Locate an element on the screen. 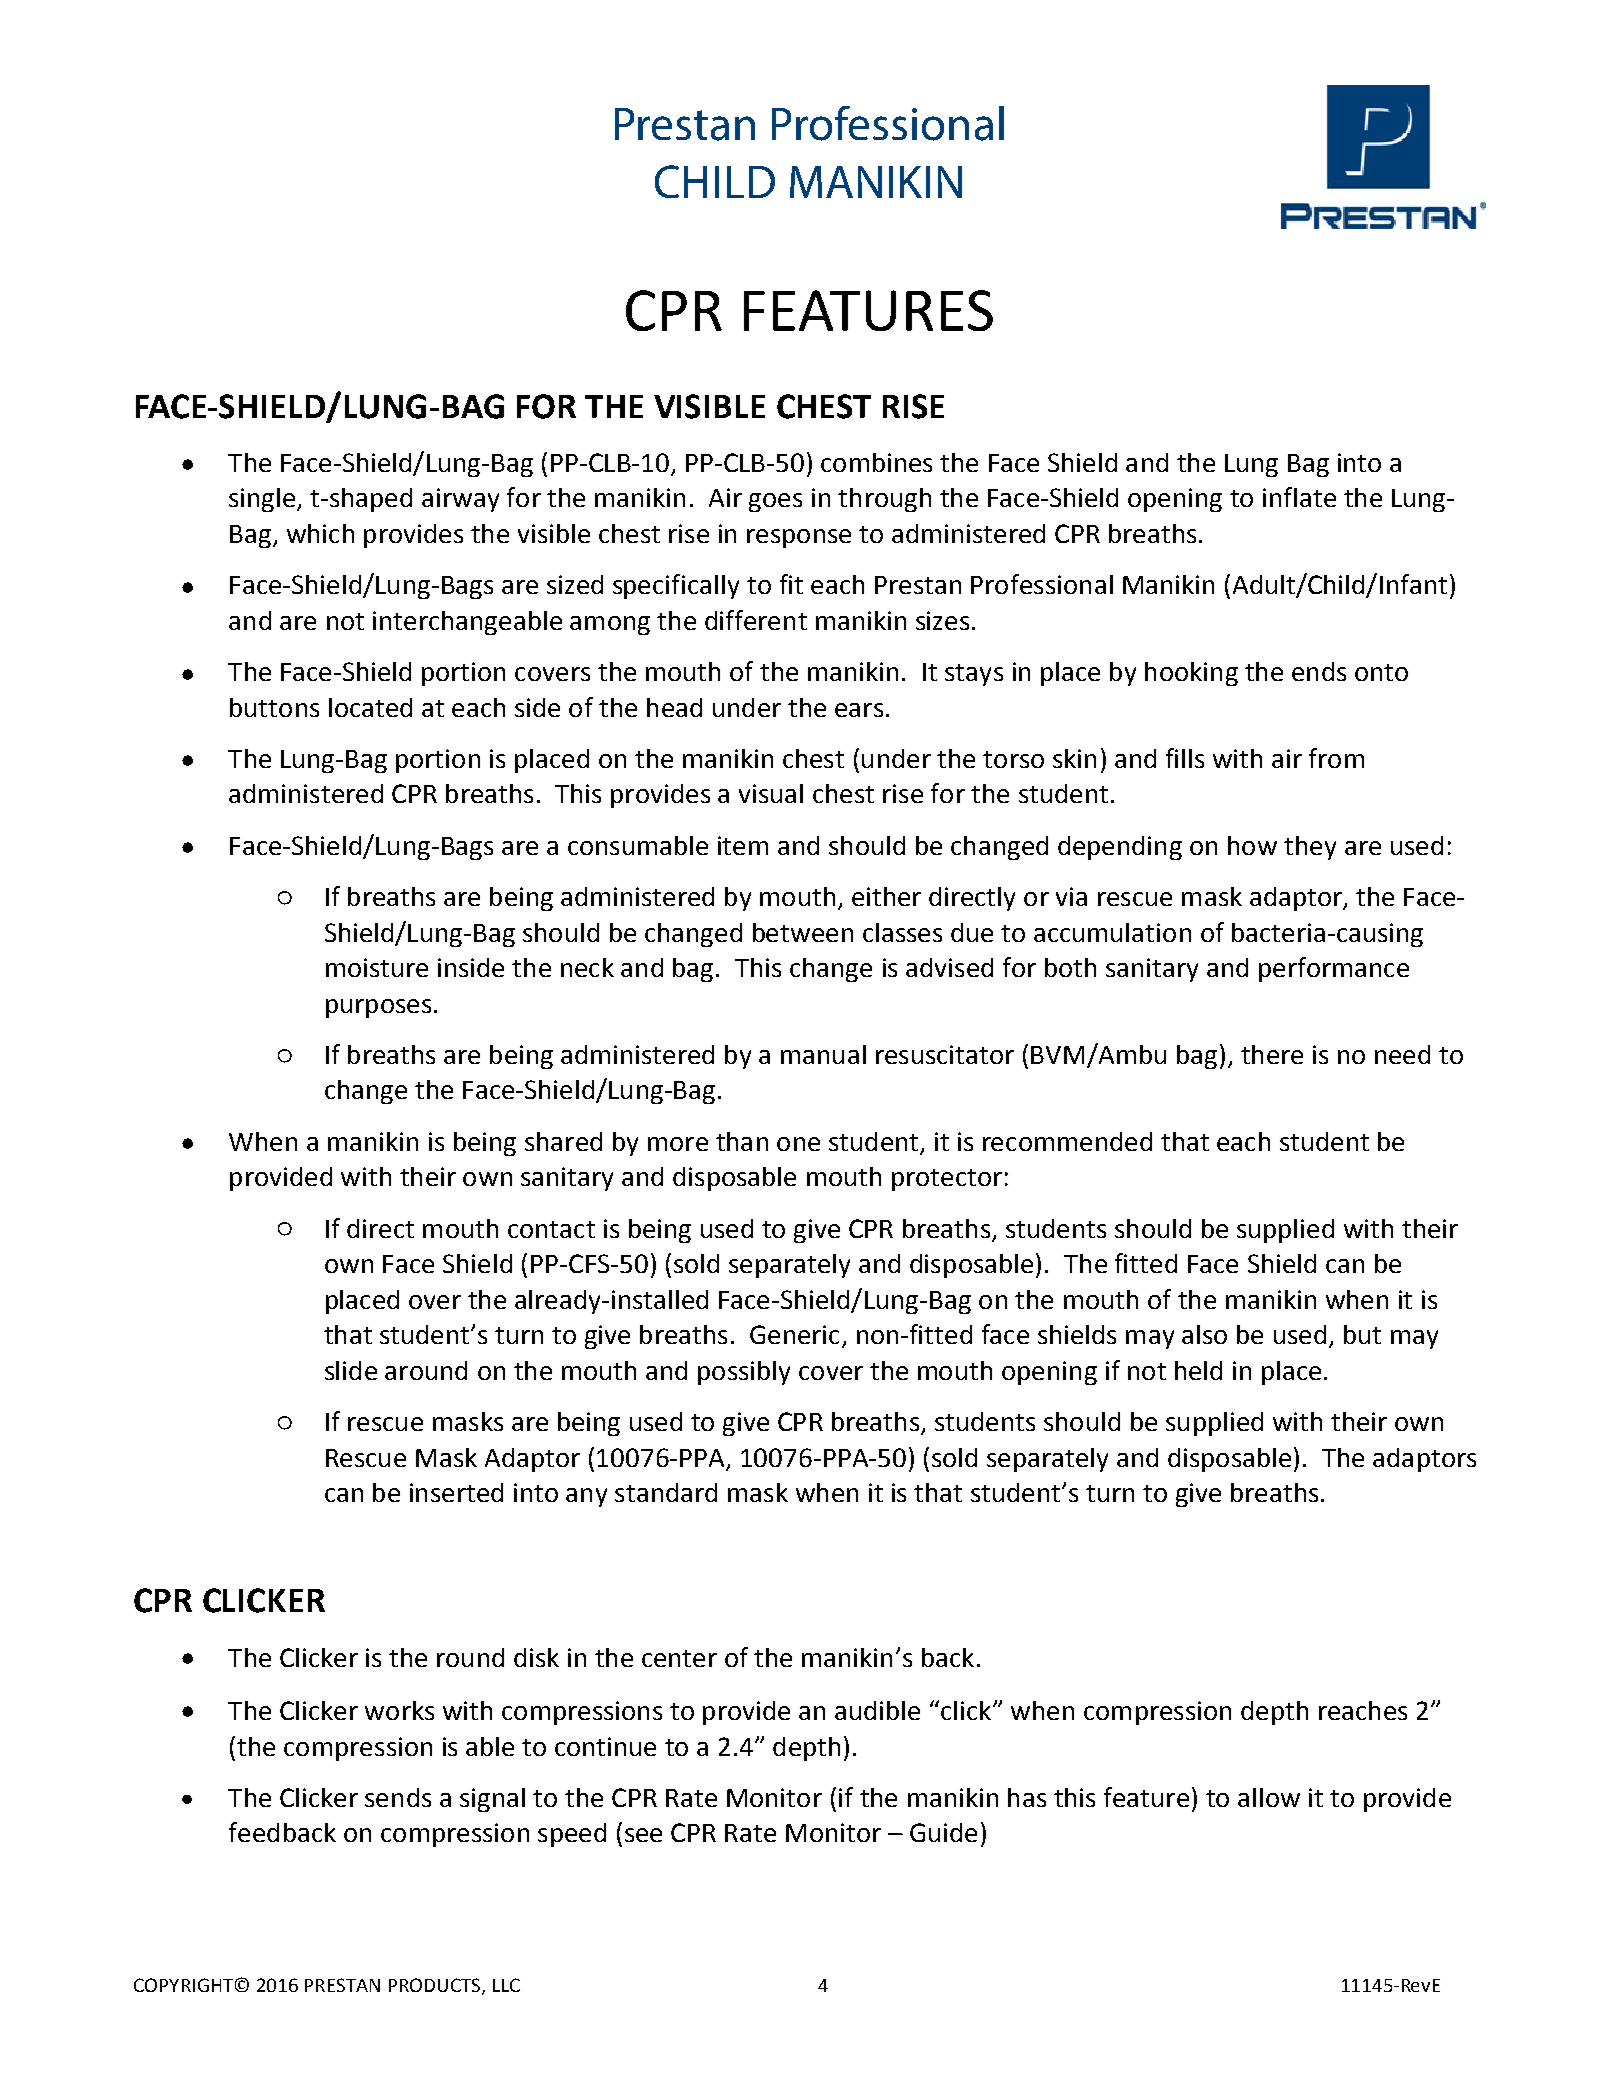  allow is located at coordinates (1269, 1797).
